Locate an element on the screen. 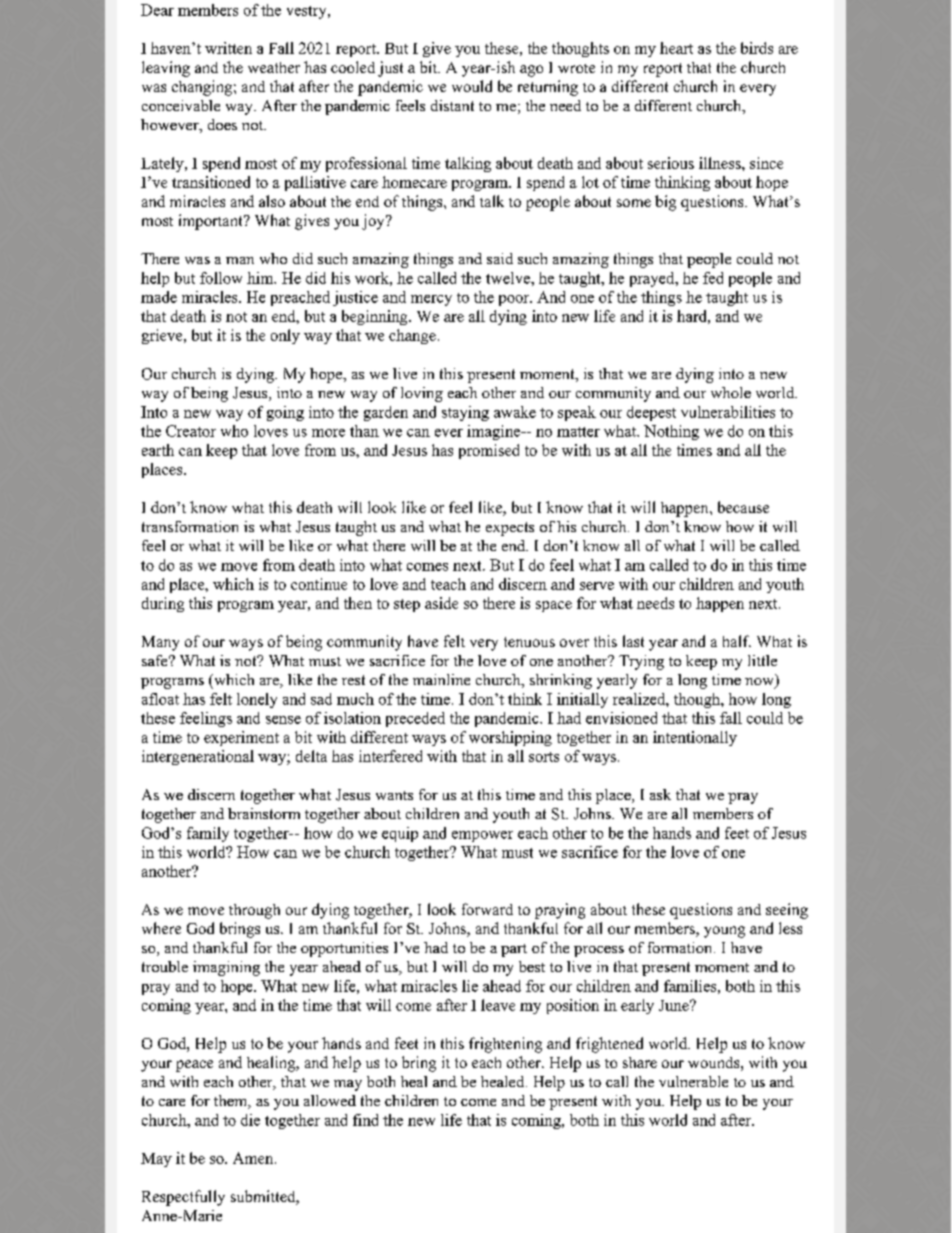 The height and width of the screenshot is (1233, 952). find is located at coordinates (365, 1120).
